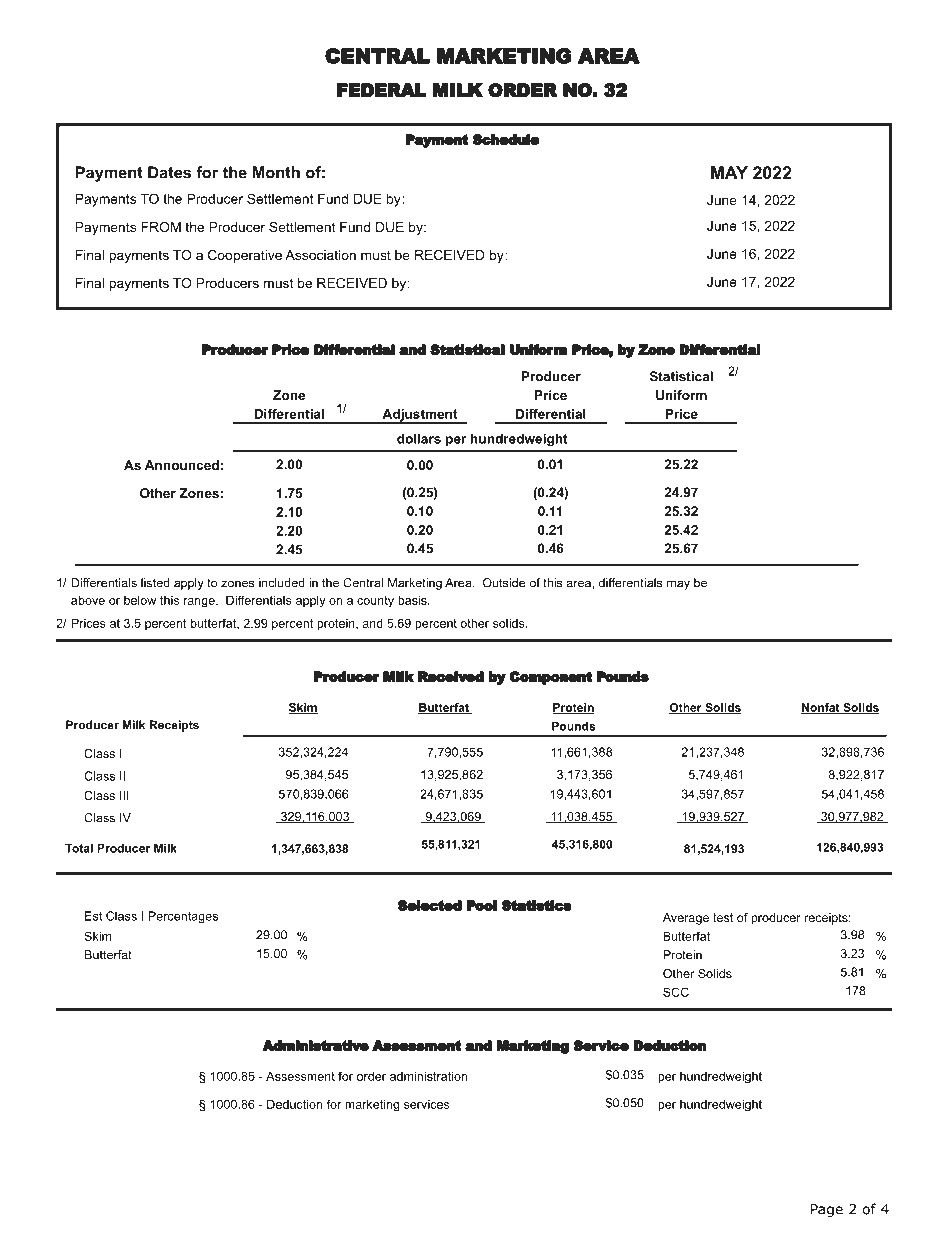 This screenshot has width=952, height=1233. Describe the element at coordinates (827, 1210) in the screenshot. I see `Page` at that location.
